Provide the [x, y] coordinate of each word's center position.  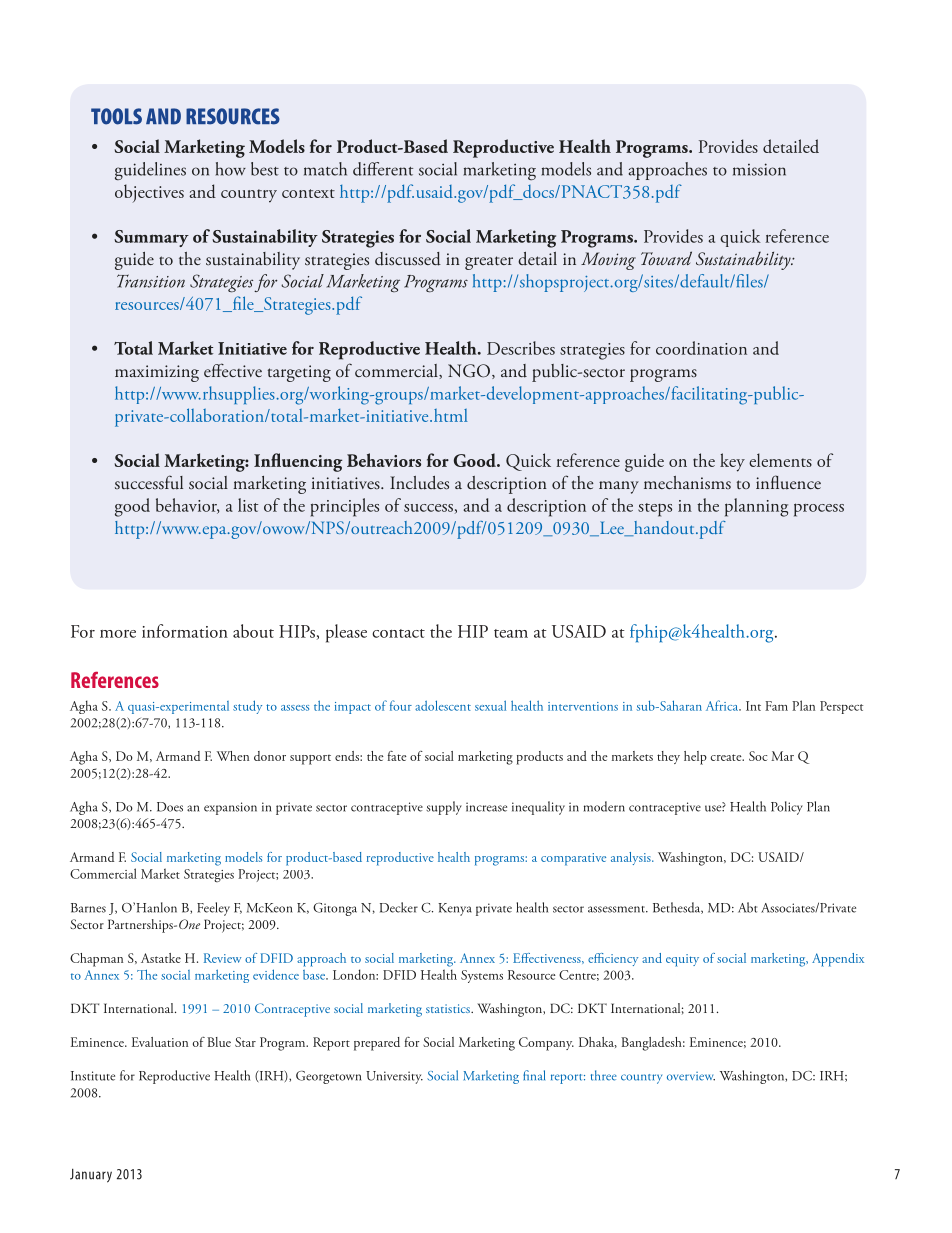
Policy [787, 808]
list [248, 505]
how [231, 169]
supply [444, 808]
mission [759, 169]
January [91, 1176]
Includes [419, 483]
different [383, 169]
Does [170, 807]
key [732, 462]
